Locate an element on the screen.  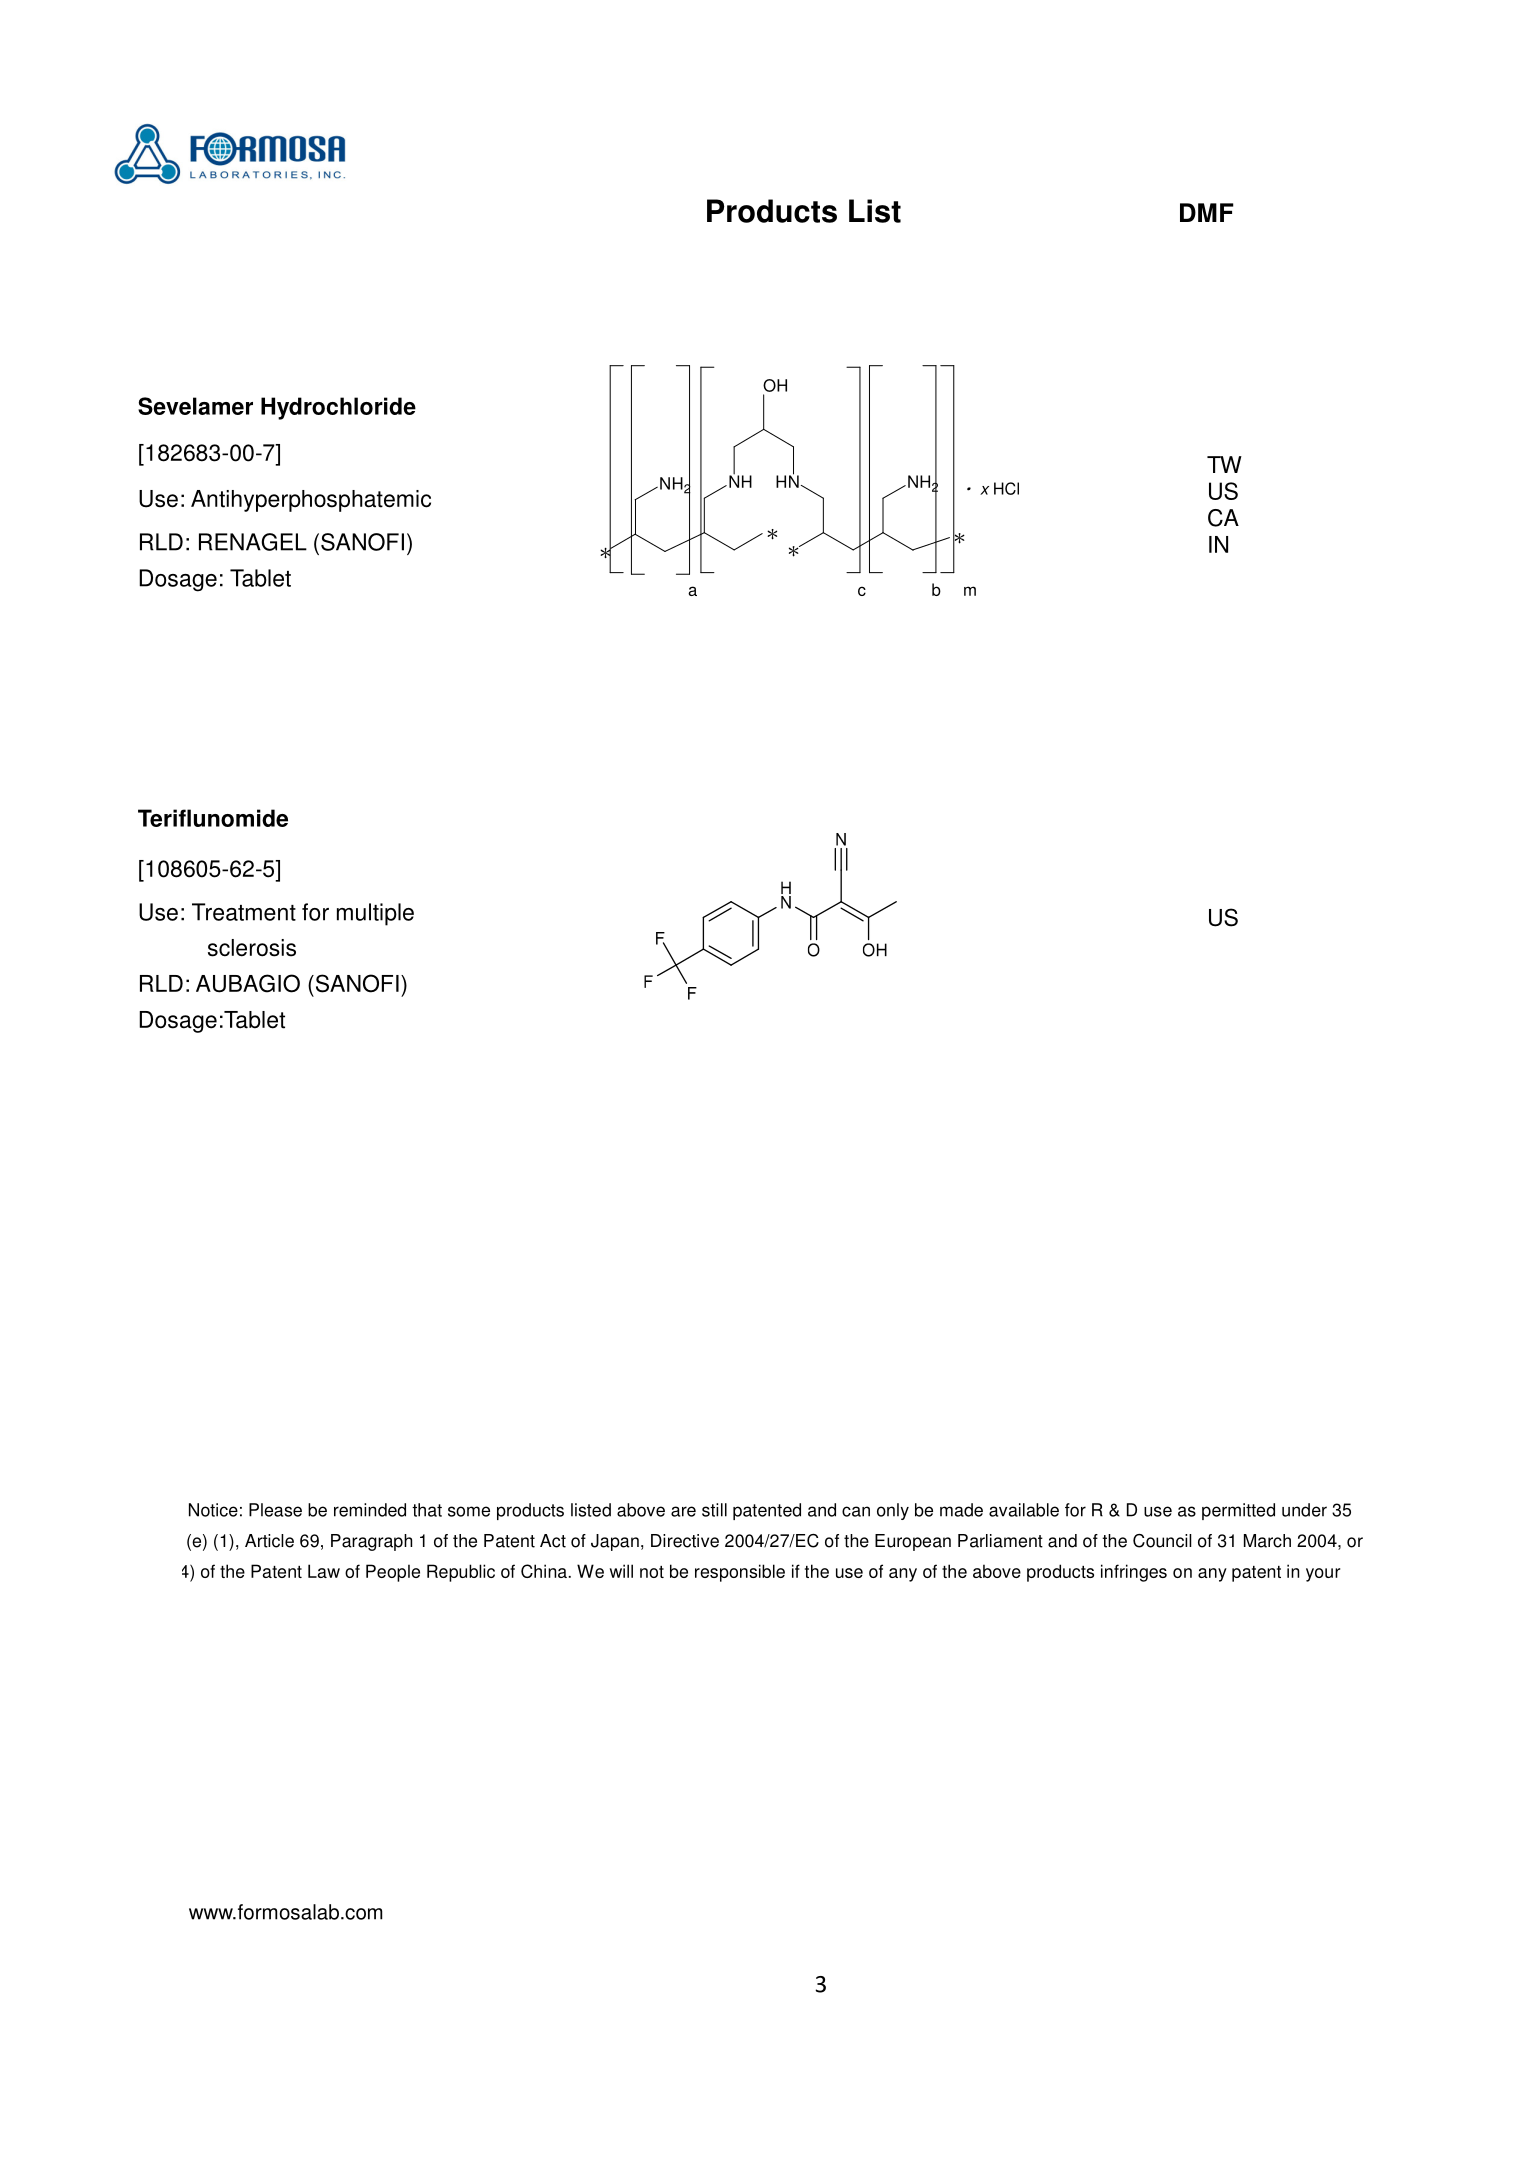
sclerosis is located at coordinates (252, 948).
